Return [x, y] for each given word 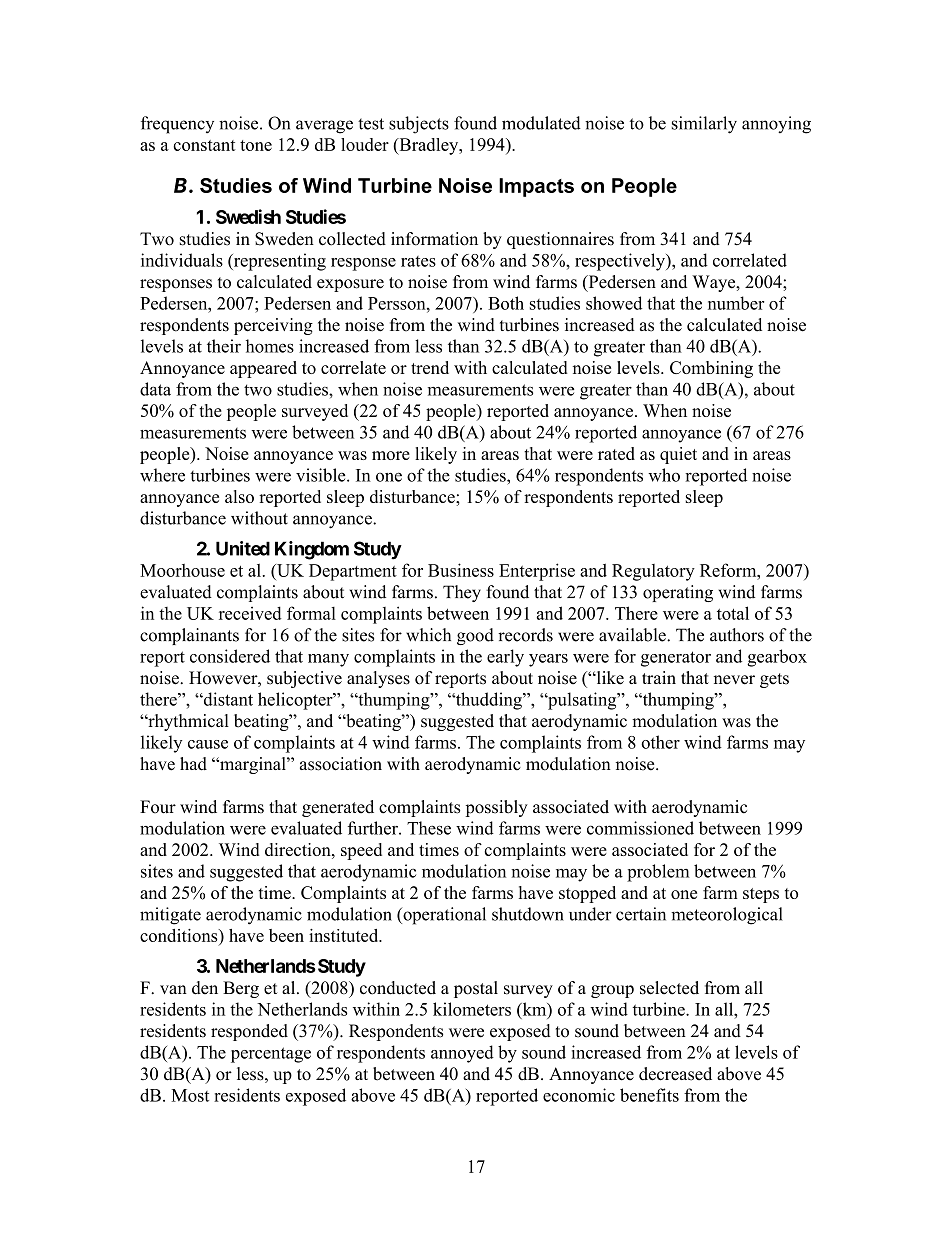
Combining [711, 369]
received [250, 613]
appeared [263, 369]
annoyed [462, 1054]
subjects [419, 125]
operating [678, 593]
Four [158, 807]
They [462, 593]
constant [204, 145]
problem [658, 873]
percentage [271, 1055]
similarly [704, 125]
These [429, 828]
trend [430, 367]
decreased [675, 1074]
